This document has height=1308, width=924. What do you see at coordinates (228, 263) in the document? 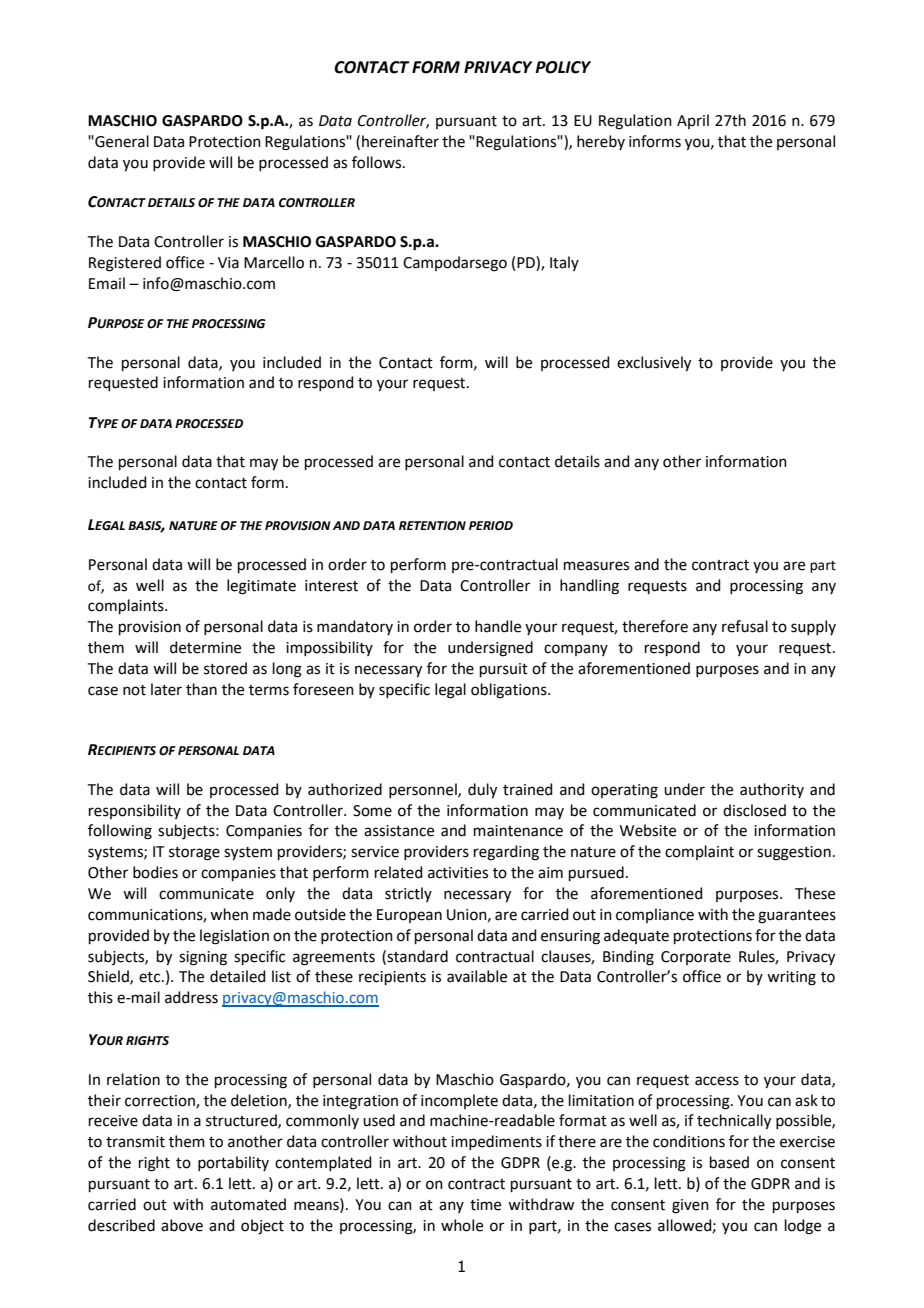
I see `Via` at bounding box center [228, 263].
